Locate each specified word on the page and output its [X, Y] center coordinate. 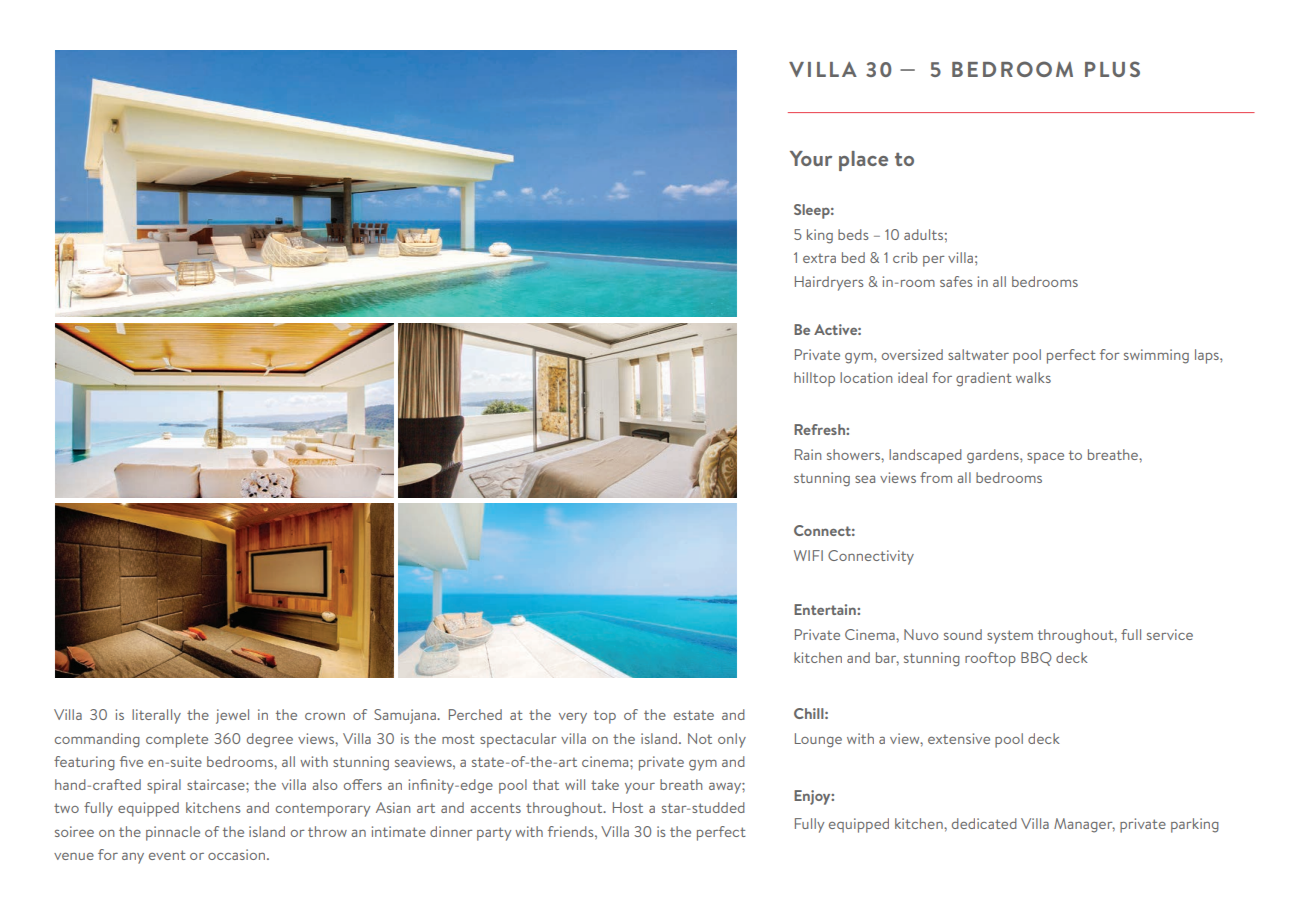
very [573, 718]
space [1045, 458]
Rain [808, 454]
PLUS [1112, 69]
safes [956, 281]
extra [819, 258]
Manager [1084, 825]
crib [905, 257]
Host [628, 807]
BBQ [1036, 659]
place [863, 161]
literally [156, 716]
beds [853, 234]
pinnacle [173, 833]
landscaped [925, 456]
